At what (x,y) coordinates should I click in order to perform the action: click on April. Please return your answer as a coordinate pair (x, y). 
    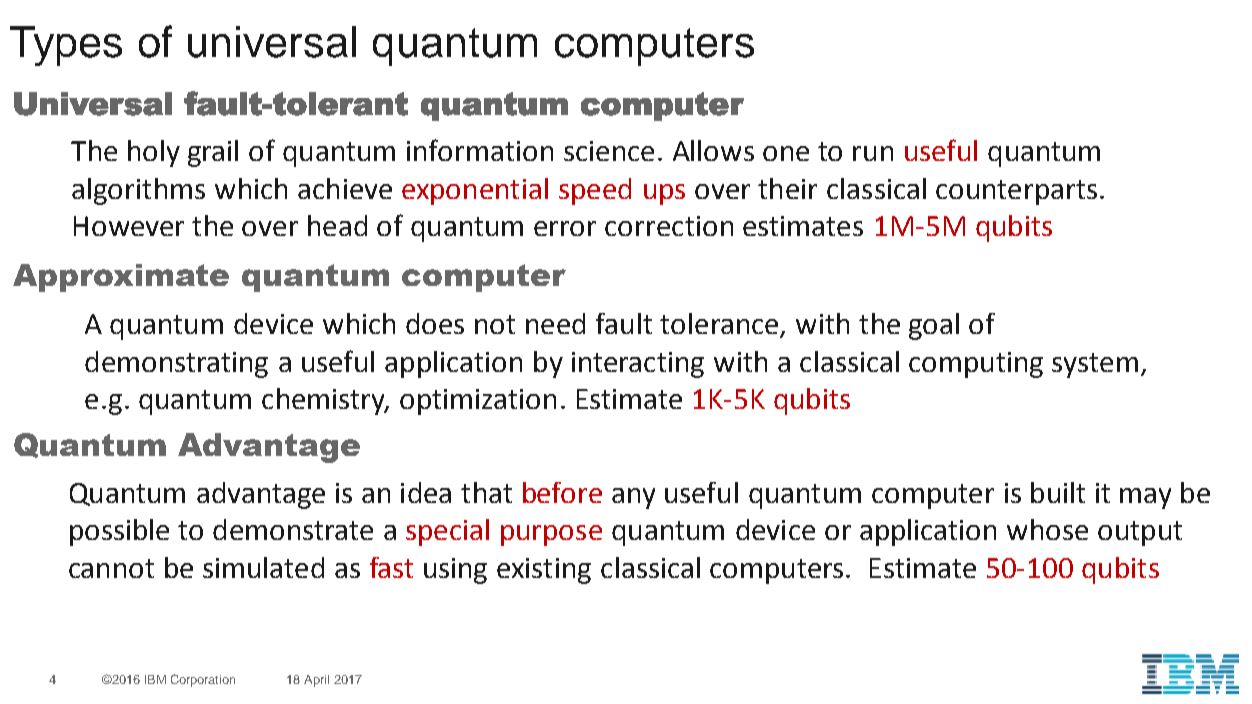
    Looking at the image, I should click on (316, 681).
